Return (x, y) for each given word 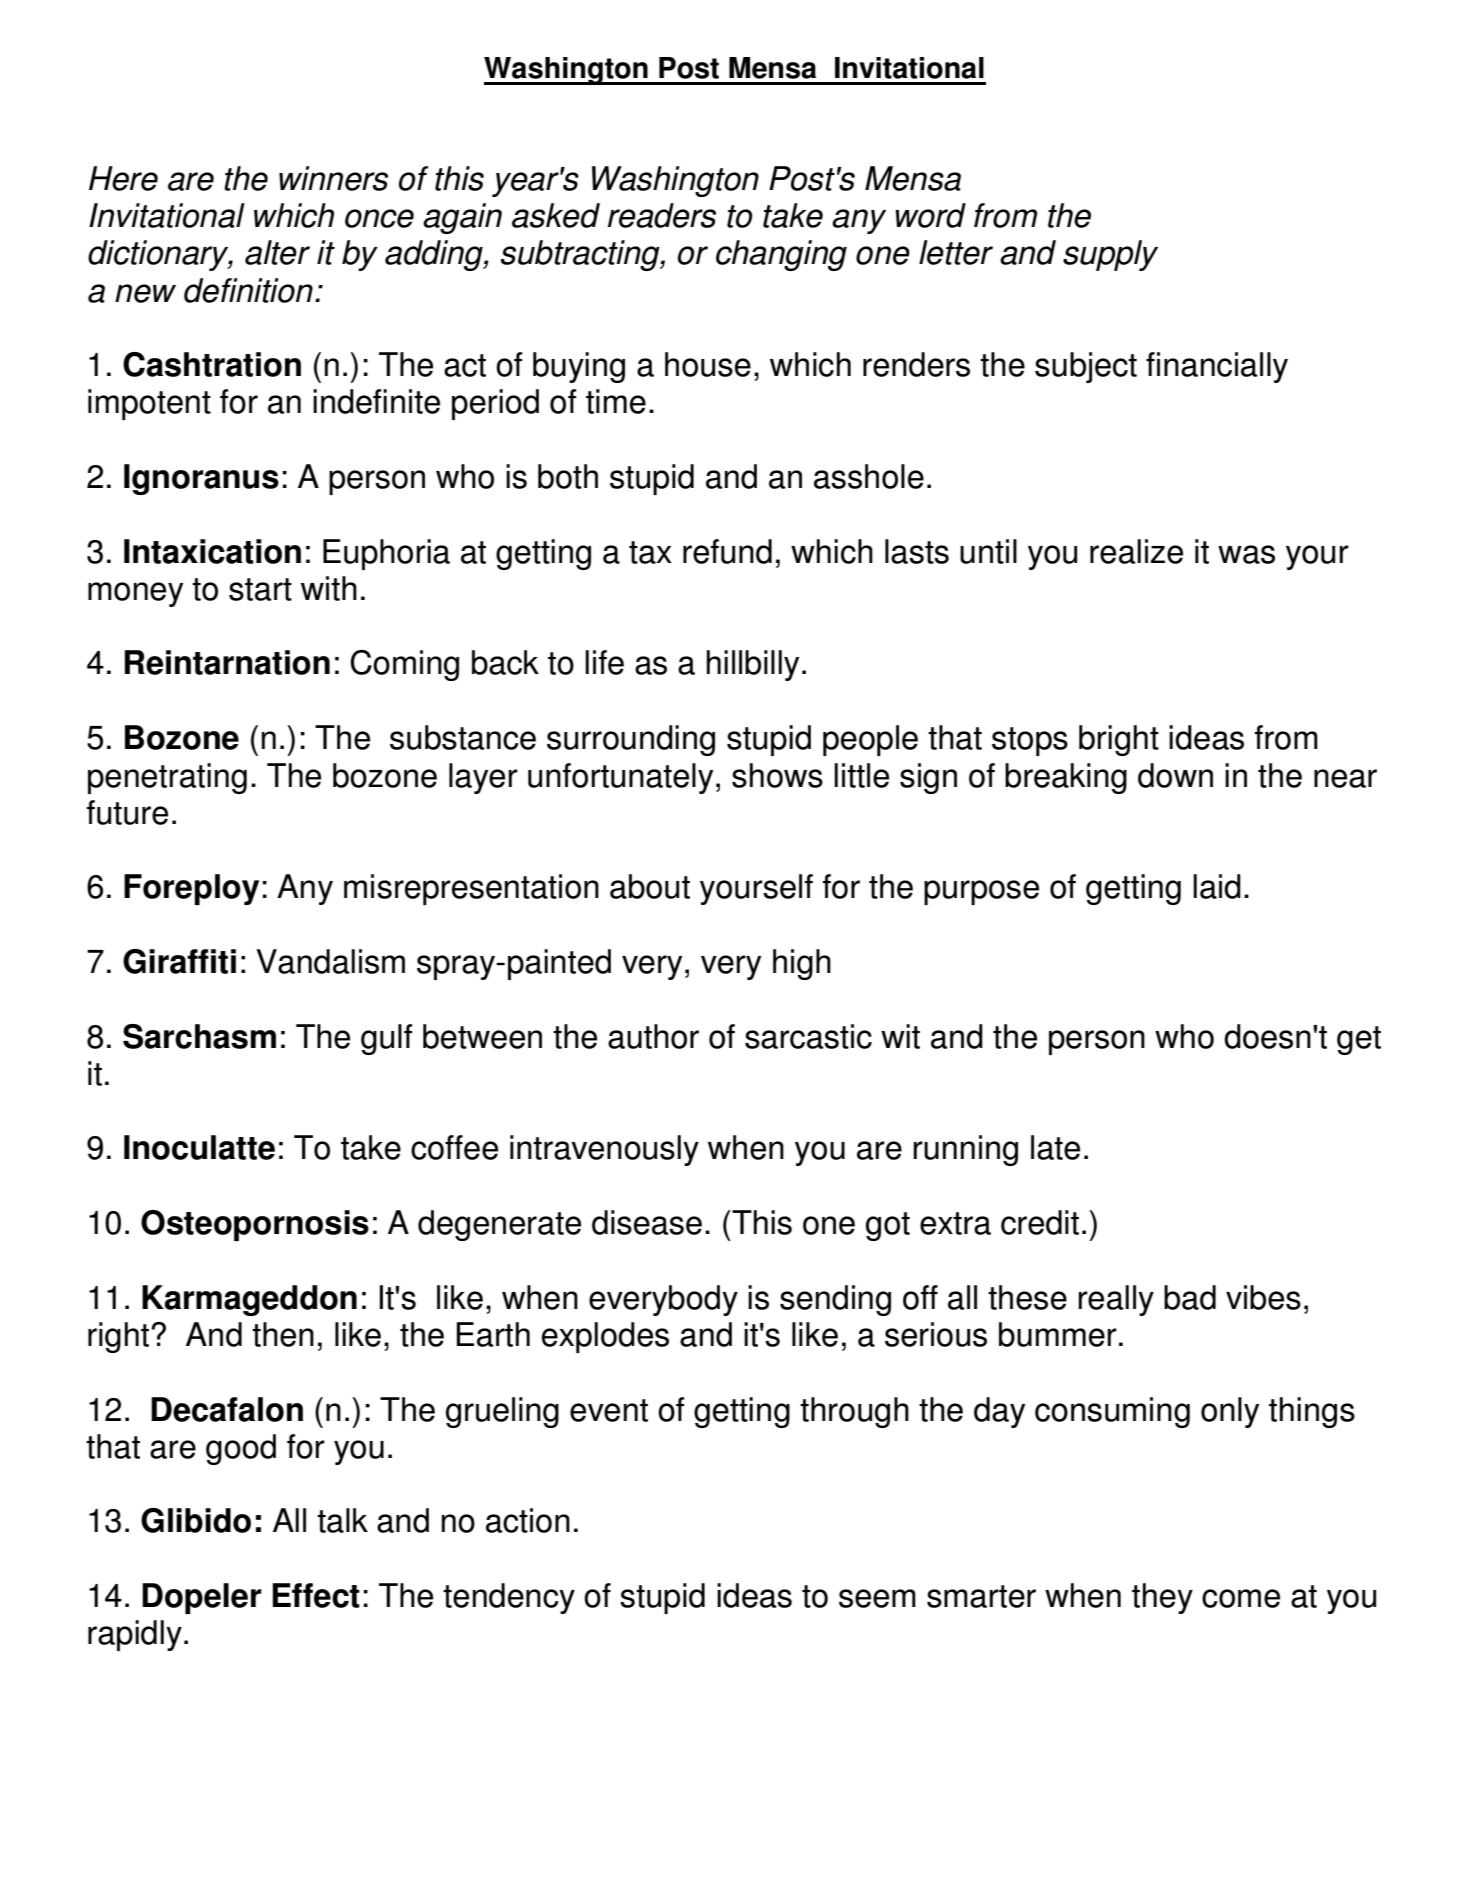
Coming (404, 665)
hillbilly (753, 665)
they (1162, 1598)
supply (1110, 255)
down (1175, 775)
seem (877, 1598)
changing (781, 255)
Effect (316, 1595)
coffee (454, 1147)
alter (277, 252)
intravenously (604, 1150)
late (1055, 1147)
